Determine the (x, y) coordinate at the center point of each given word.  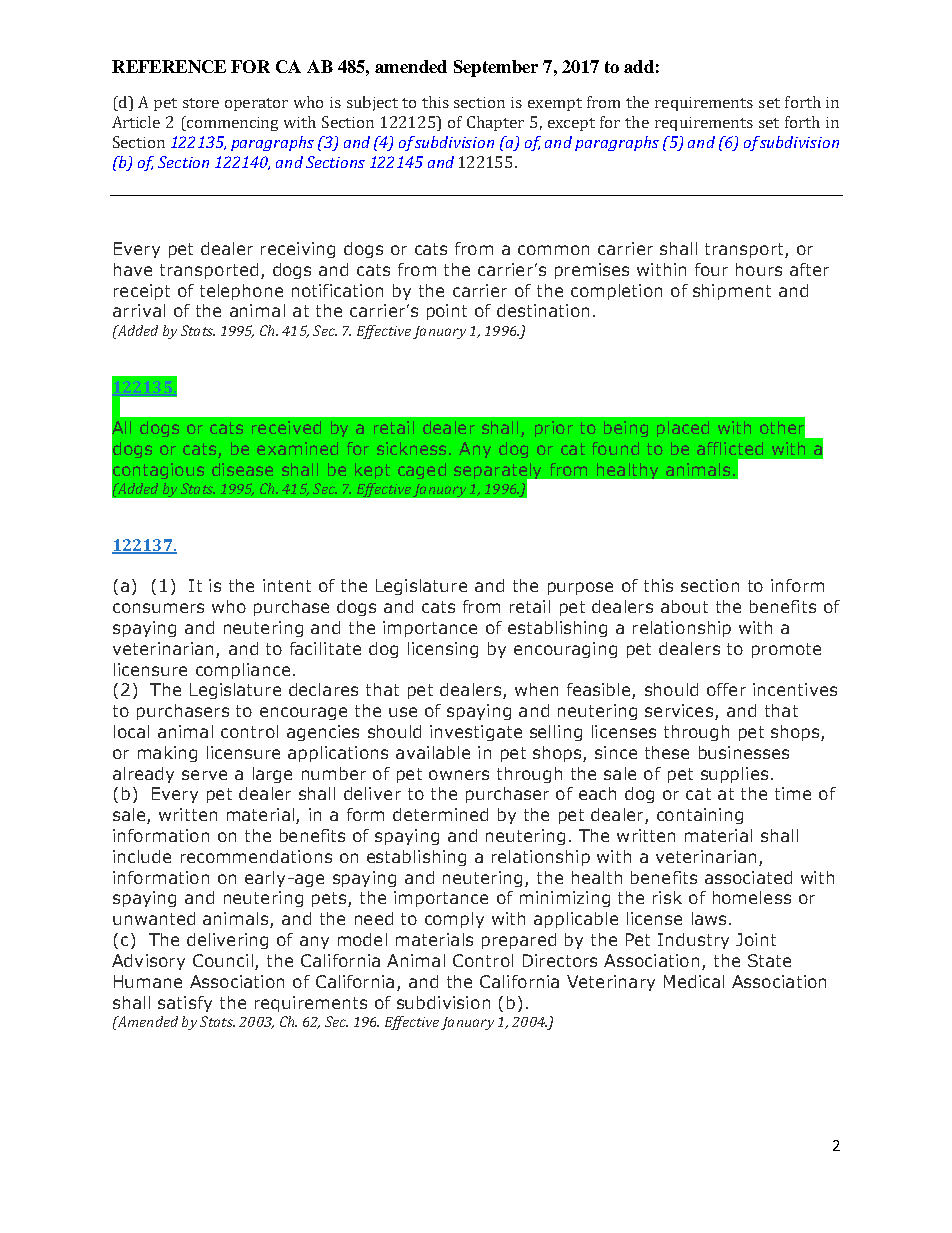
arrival (139, 310)
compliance (243, 671)
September (496, 68)
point (447, 312)
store (201, 103)
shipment (732, 292)
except (571, 124)
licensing (443, 650)
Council (223, 960)
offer (726, 689)
